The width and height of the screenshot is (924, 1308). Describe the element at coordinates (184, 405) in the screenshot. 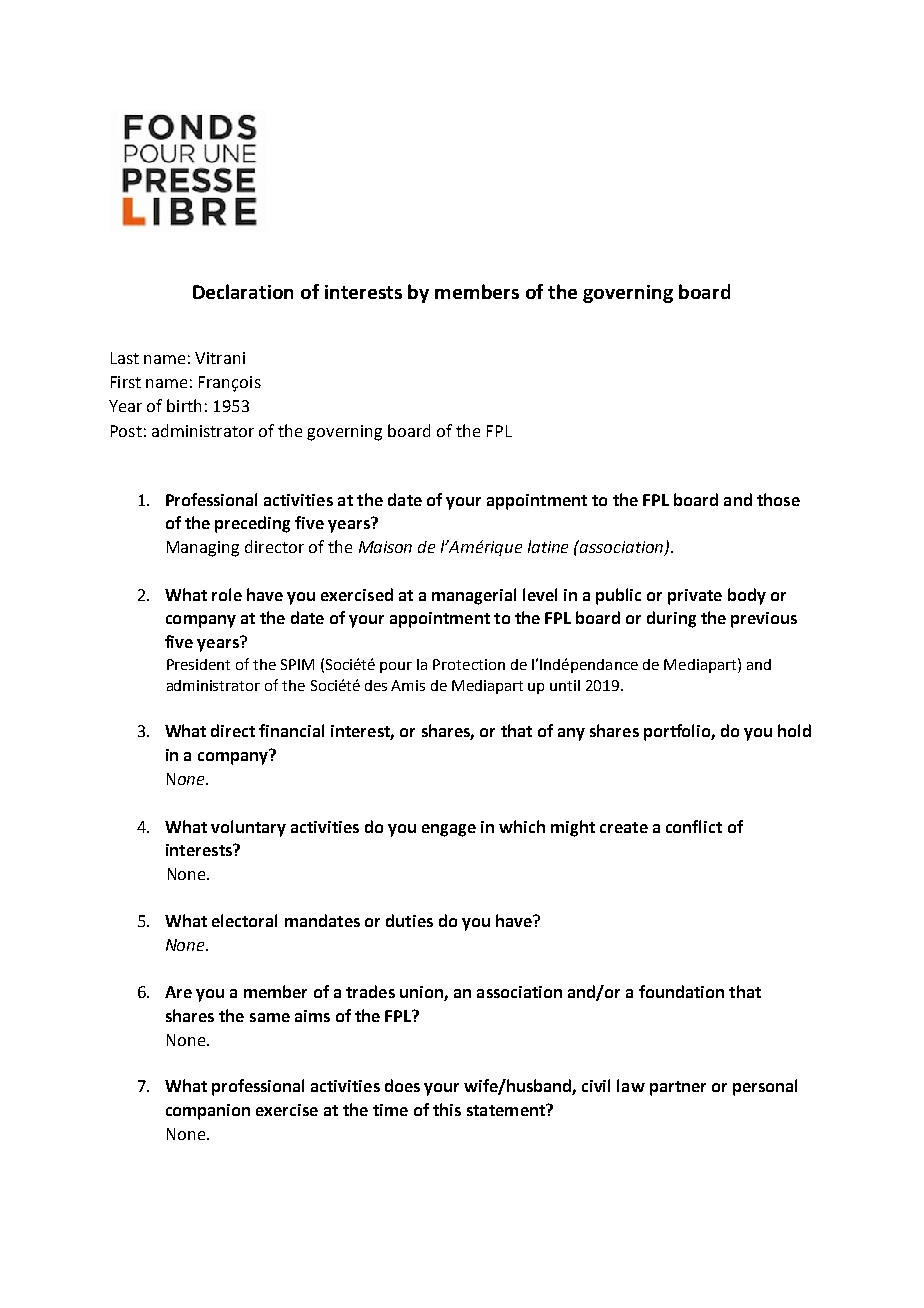

I see `birth` at that location.
